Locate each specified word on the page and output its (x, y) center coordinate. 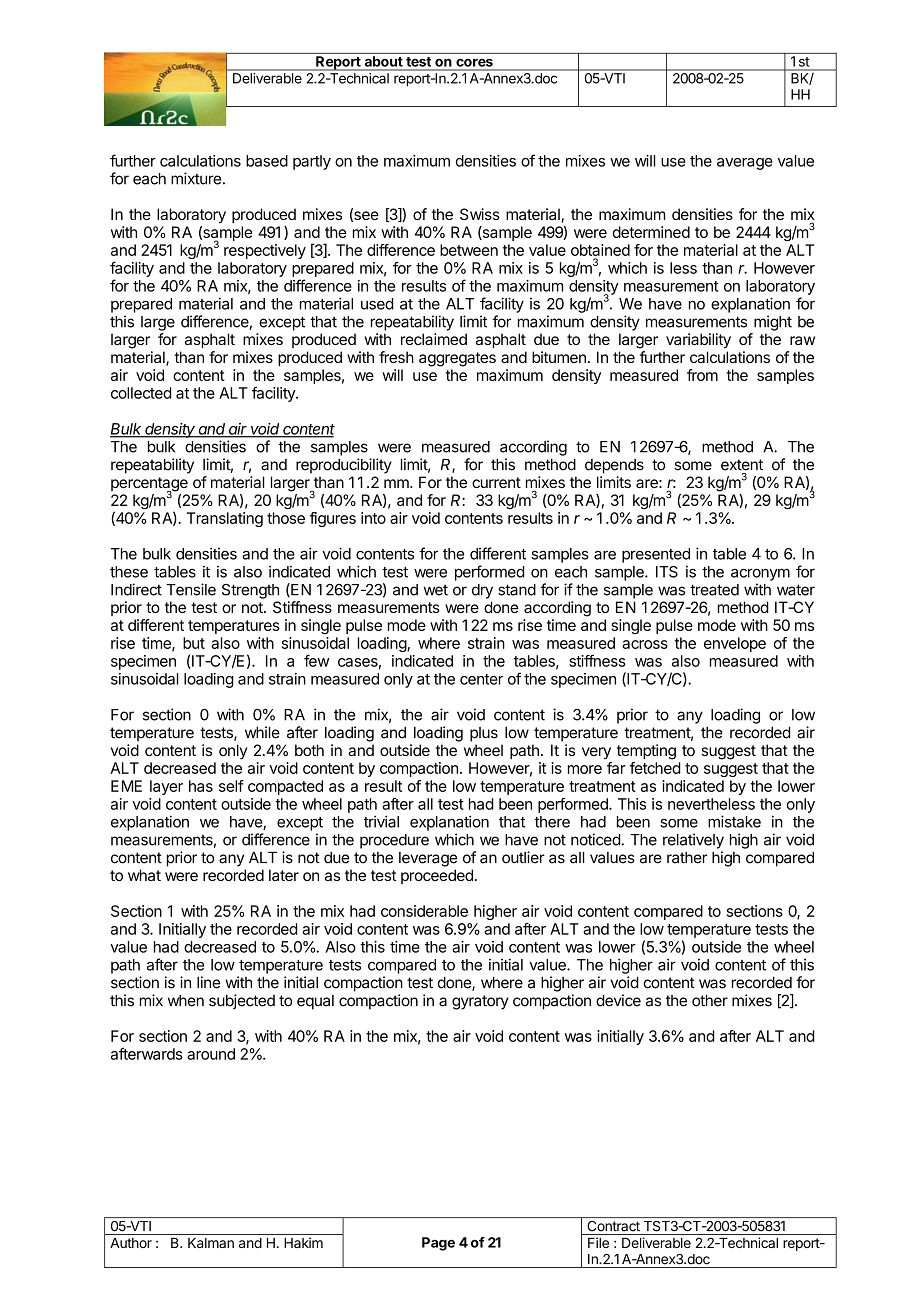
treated (714, 590)
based (267, 161)
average (745, 164)
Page (438, 1244)
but (194, 643)
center (481, 679)
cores (474, 63)
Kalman (211, 1243)
